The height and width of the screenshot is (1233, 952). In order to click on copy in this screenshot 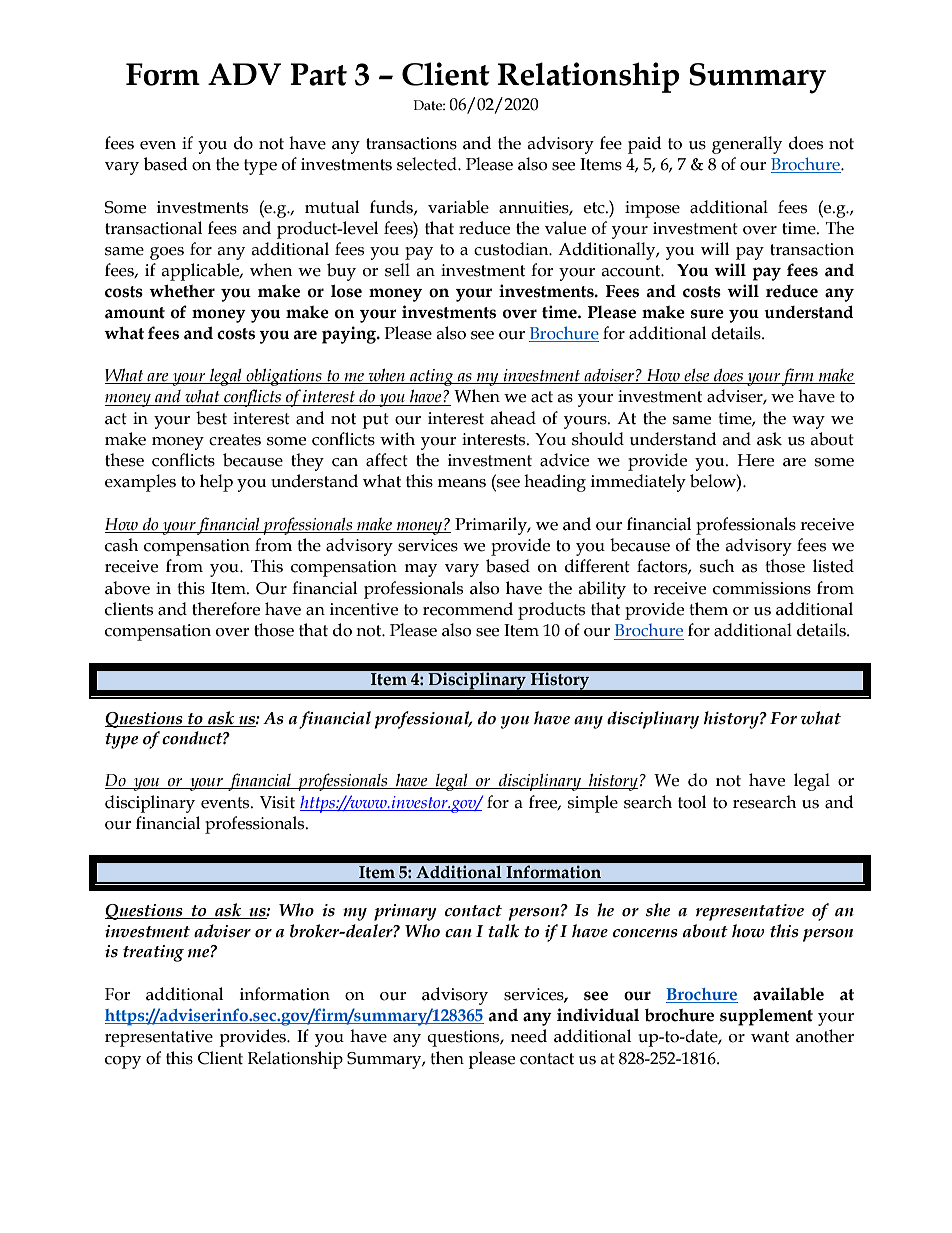, I will do `click(123, 1062)`.
